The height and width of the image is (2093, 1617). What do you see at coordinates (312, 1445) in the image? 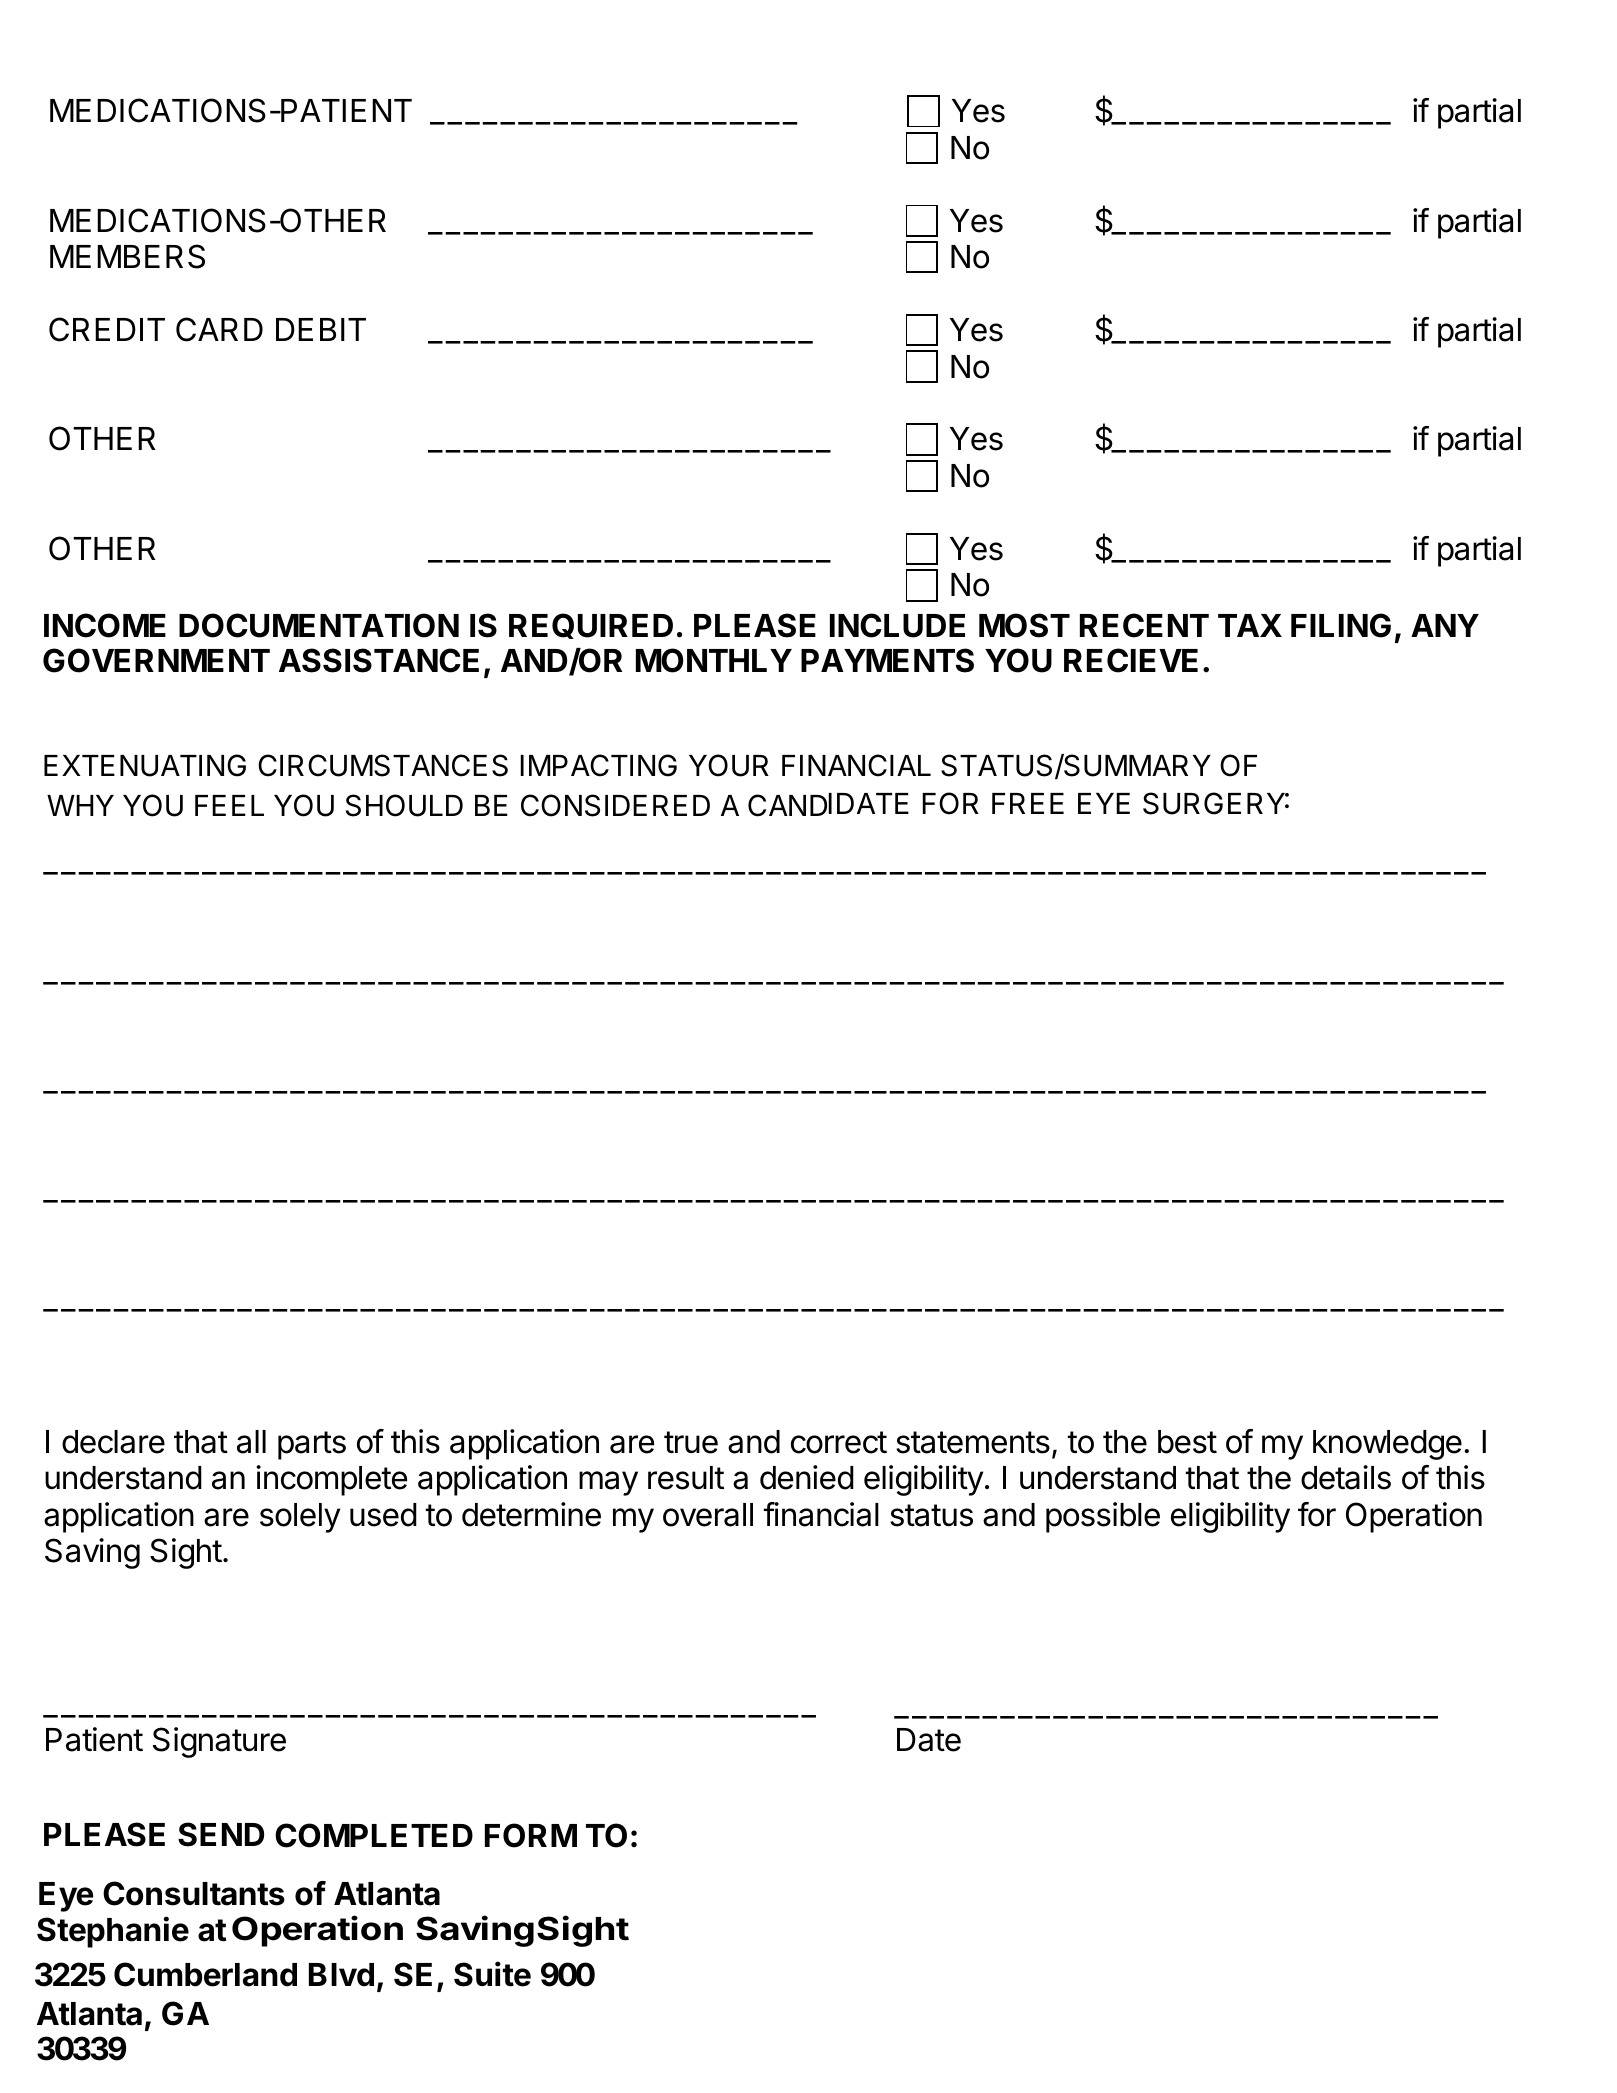
I see `parts` at bounding box center [312, 1445].
